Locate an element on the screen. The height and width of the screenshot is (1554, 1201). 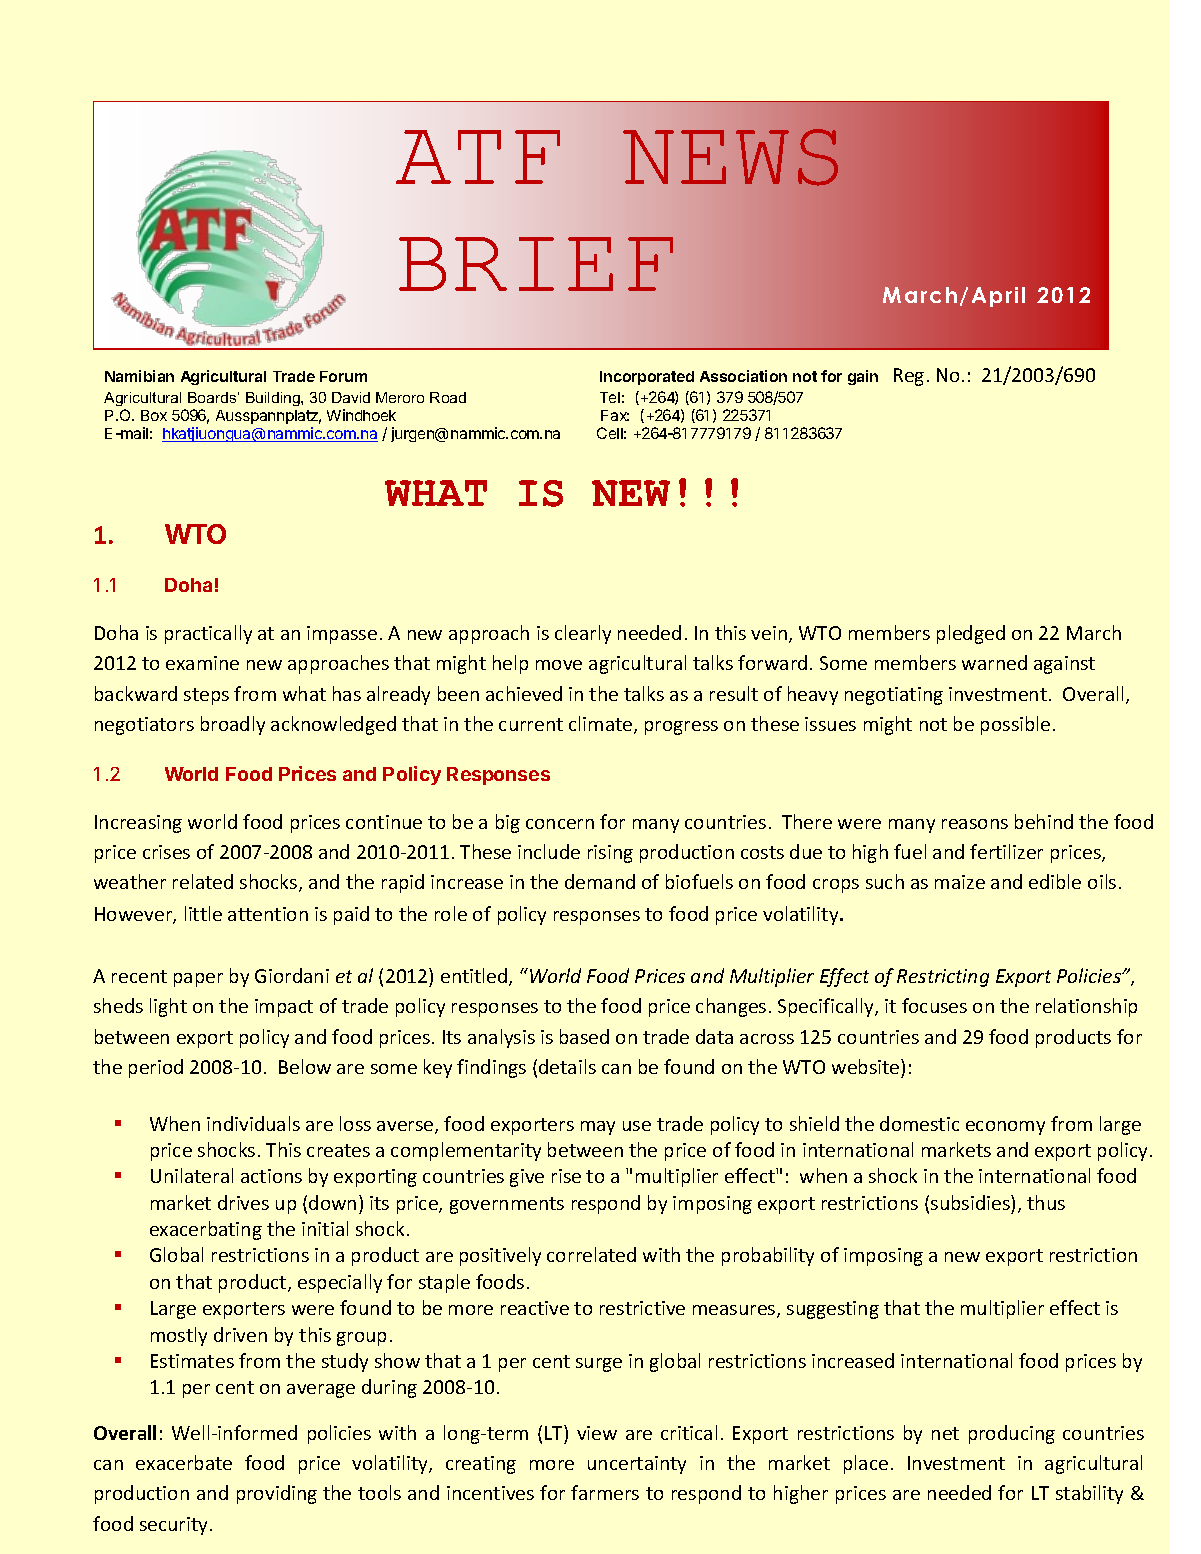
providing is located at coordinates (277, 1494).
